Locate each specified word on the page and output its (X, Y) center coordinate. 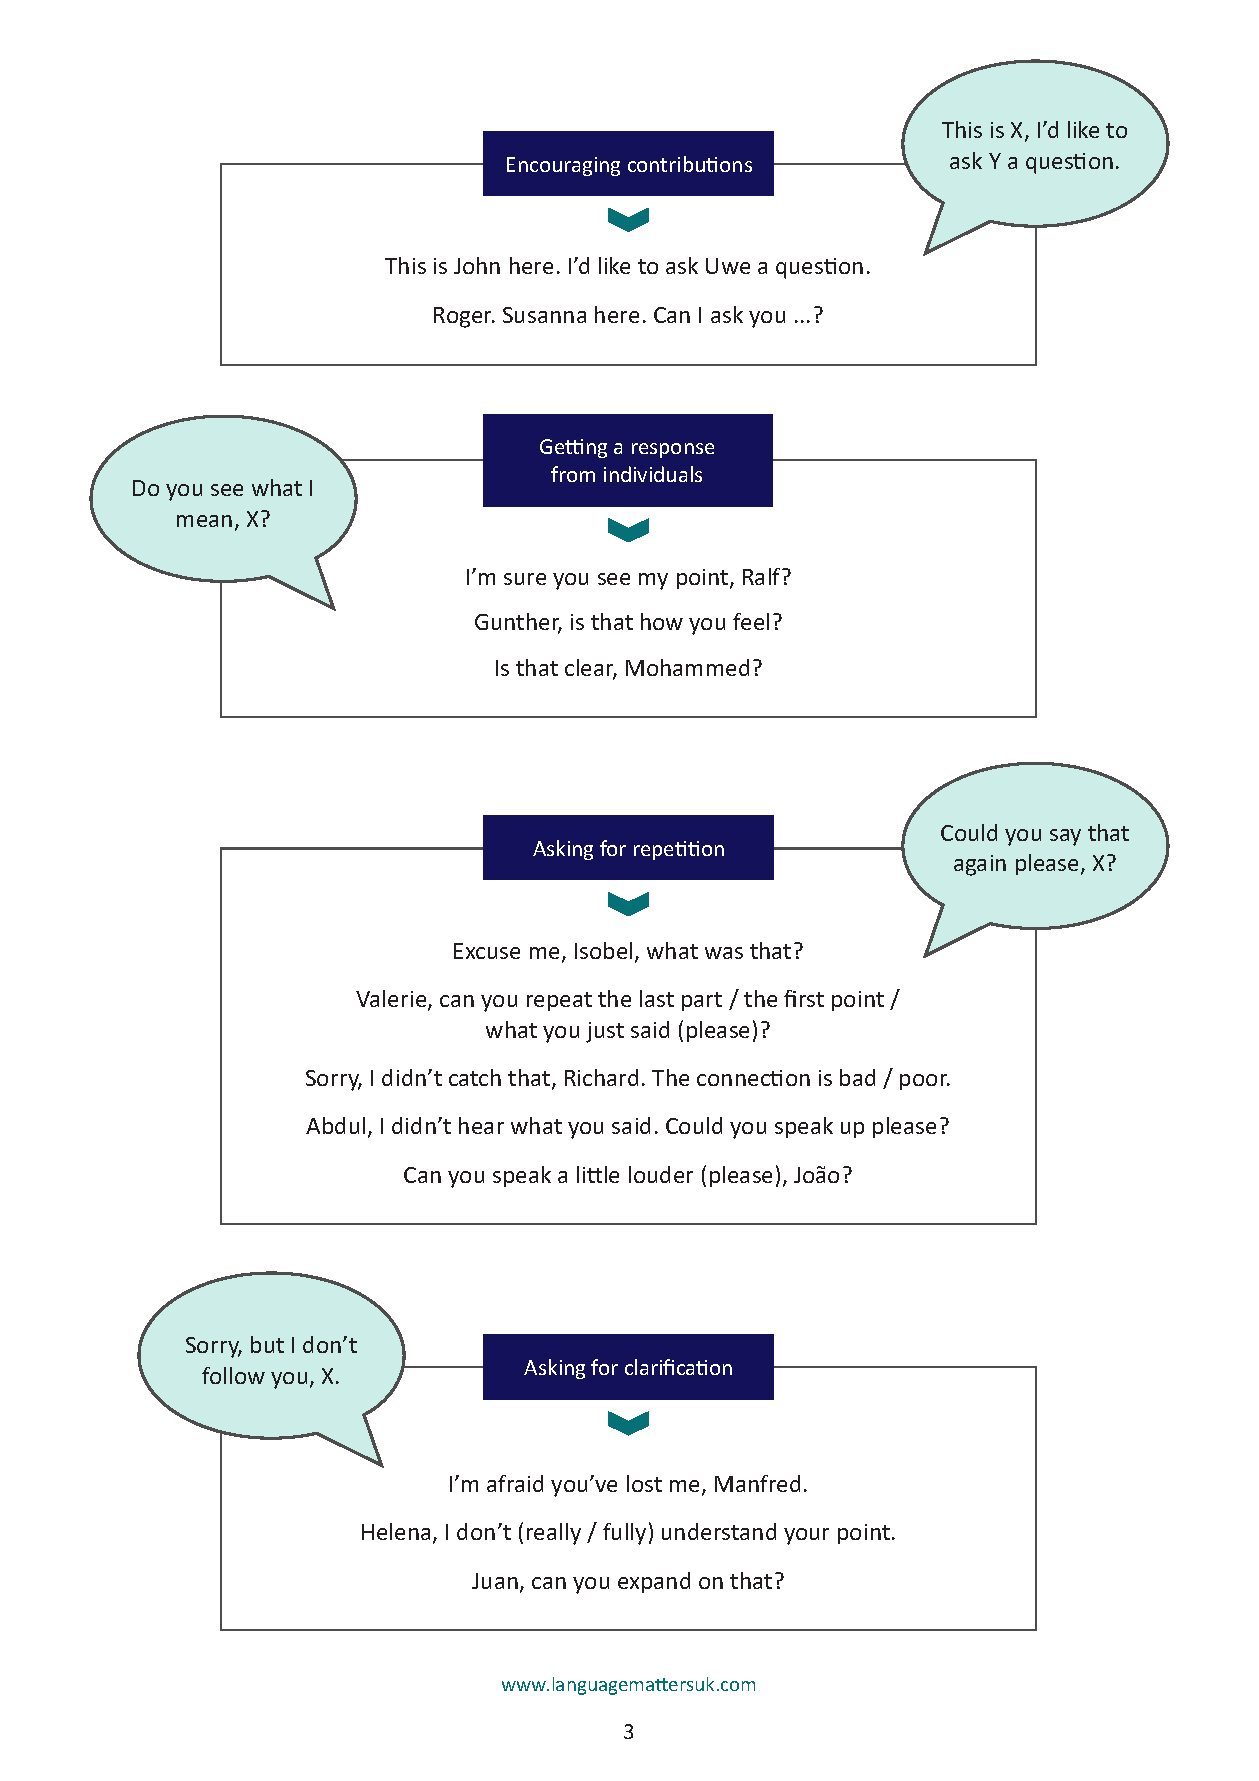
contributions (690, 164)
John (477, 265)
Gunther (518, 623)
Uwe (728, 266)
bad (857, 1077)
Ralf (763, 576)
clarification (678, 1367)
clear (591, 669)
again (980, 865)
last (657, 998)
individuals (653, 474)
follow (233, 1375)
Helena (396, 1531)
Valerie (392, 1000)
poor (925, 1082)
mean (204, 521)
